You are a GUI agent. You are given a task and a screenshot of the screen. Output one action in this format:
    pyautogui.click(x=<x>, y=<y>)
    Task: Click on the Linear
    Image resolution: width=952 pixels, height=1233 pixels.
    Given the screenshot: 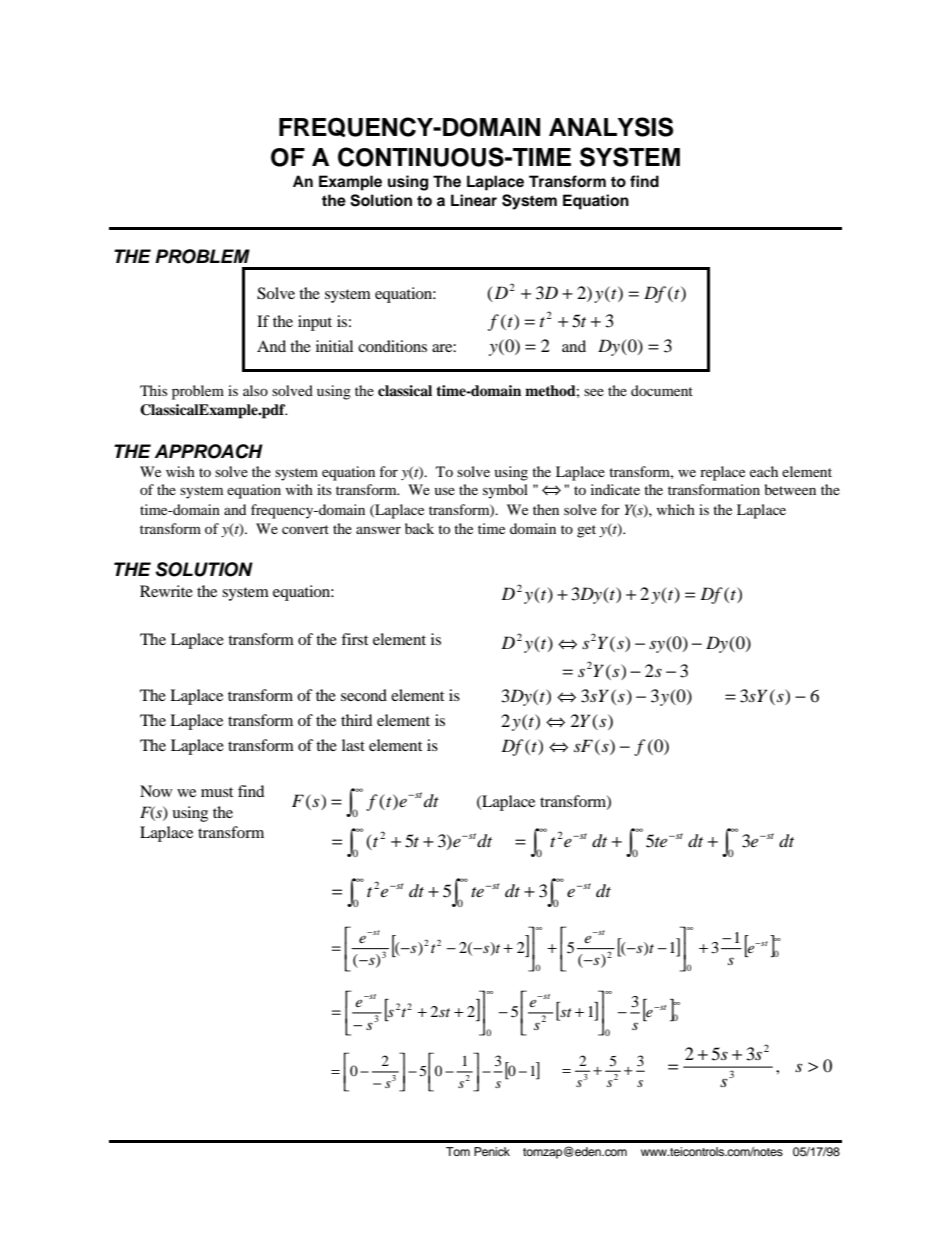 What is the action you would take?
    pyautogui.click(x=474, y=200)
